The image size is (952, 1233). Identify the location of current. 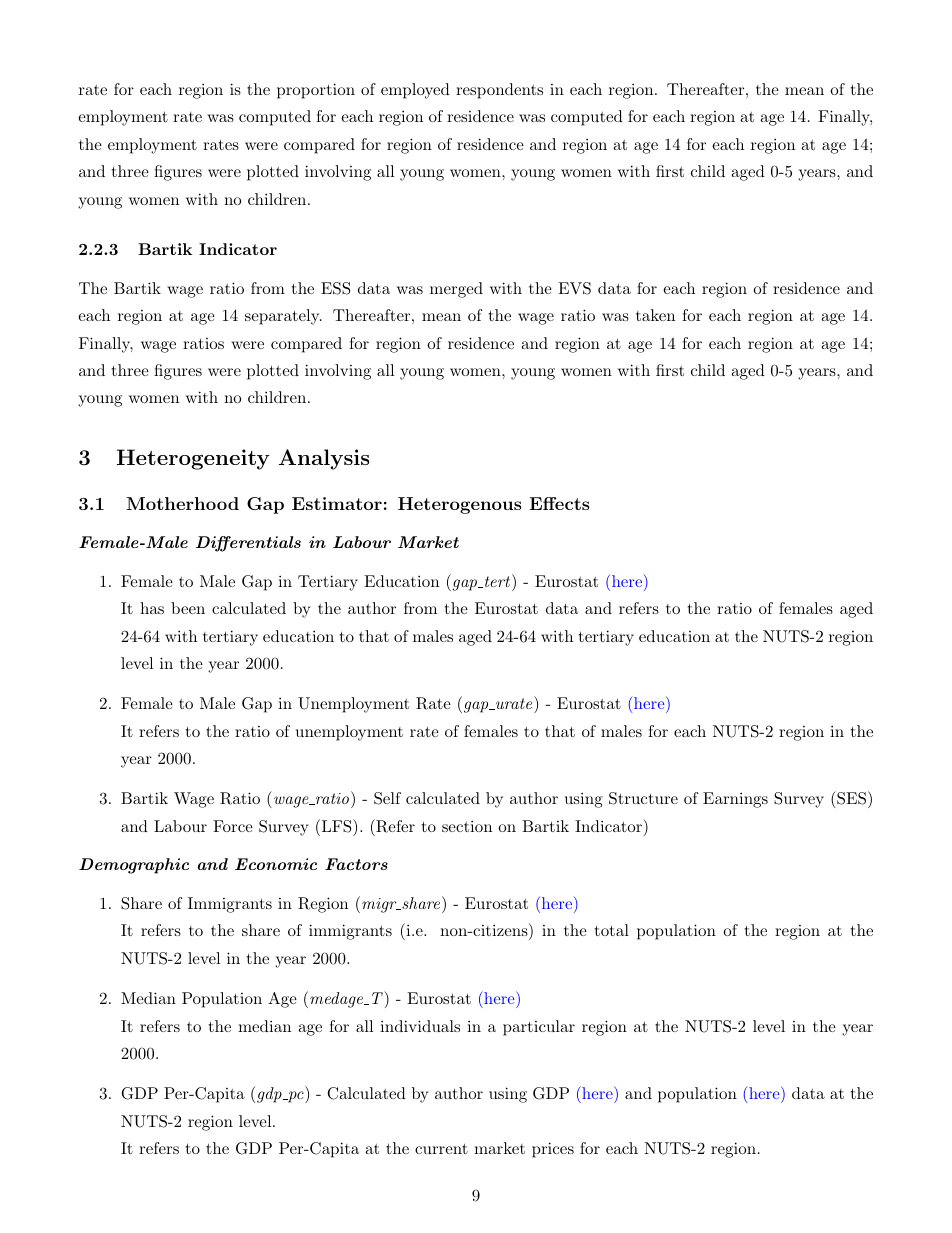
(441, 1148).
